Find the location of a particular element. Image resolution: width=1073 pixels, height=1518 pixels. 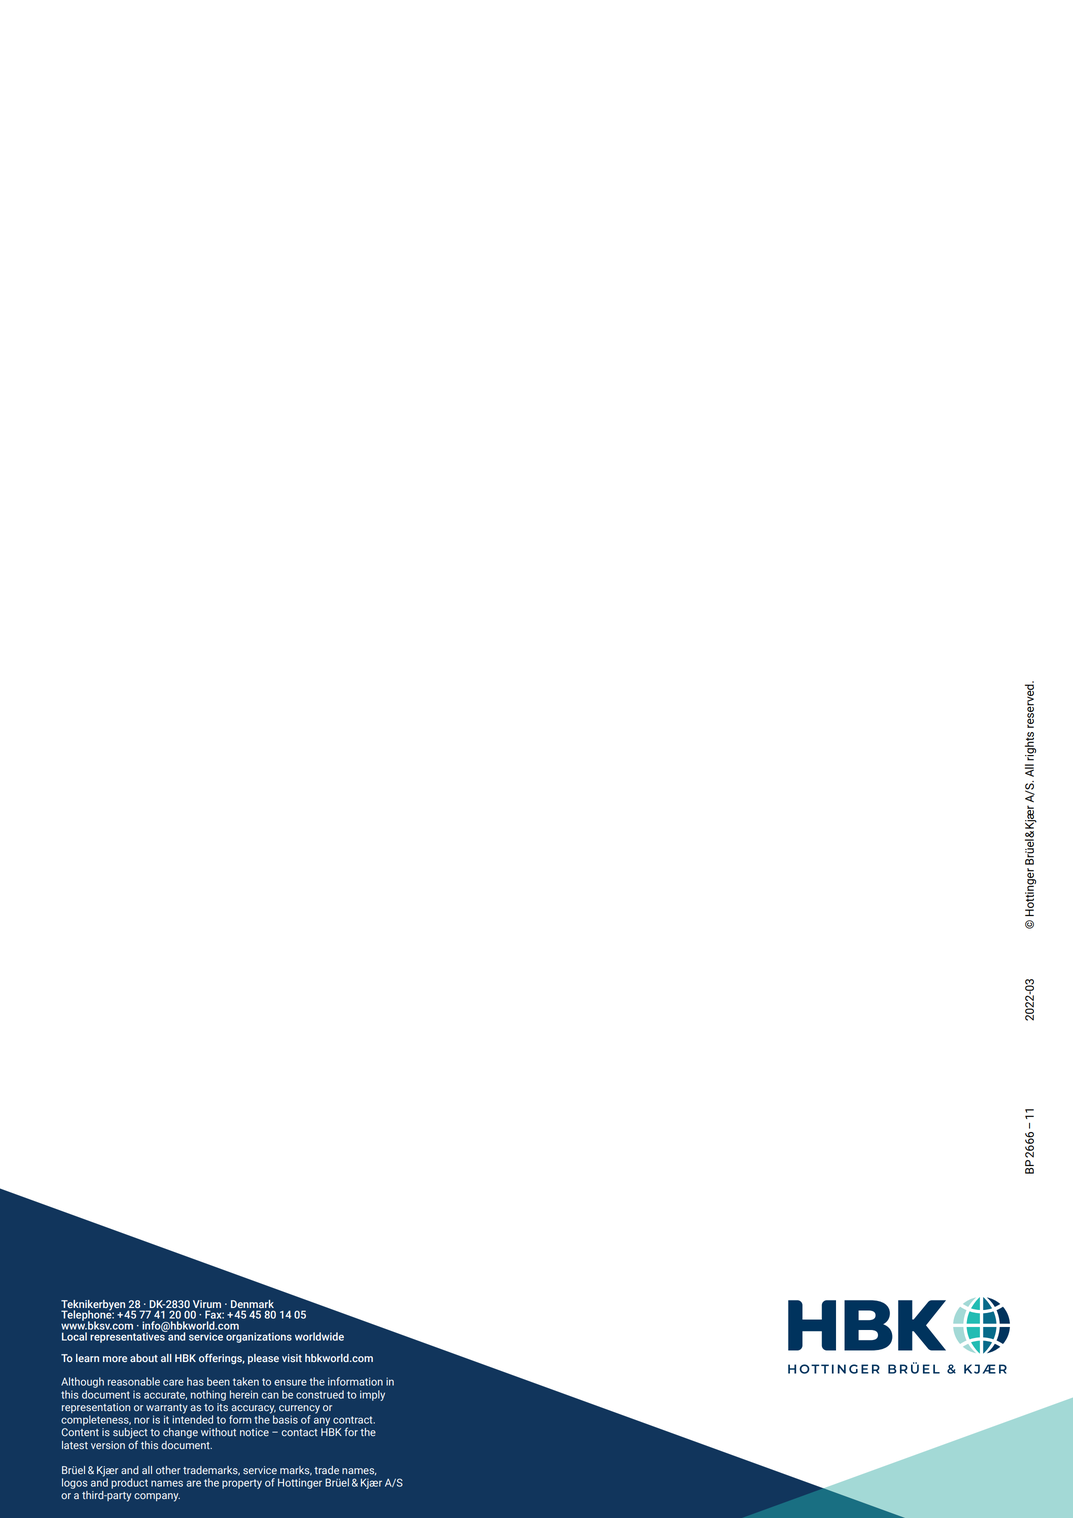

worldwide is located at coordinates (319, 1336).
